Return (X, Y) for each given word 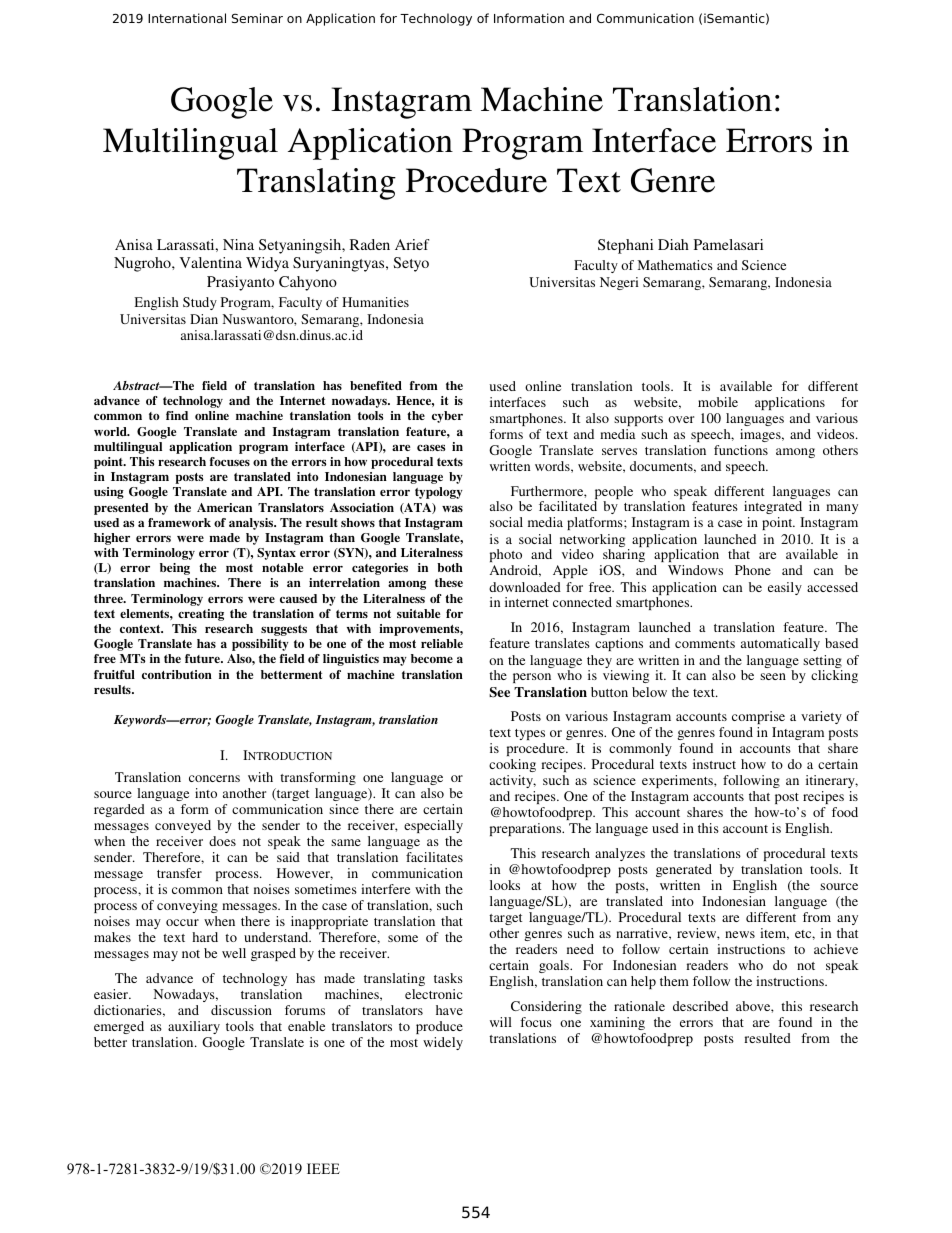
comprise (758, 717)
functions (741, 450)
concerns (214, 778)
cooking (512, 767)
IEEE (323, 1168)
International (187, 18)
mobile (718, 402)
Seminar (257, 18)
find (177, 415)
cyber (447, 417)
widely (443, 1043)
